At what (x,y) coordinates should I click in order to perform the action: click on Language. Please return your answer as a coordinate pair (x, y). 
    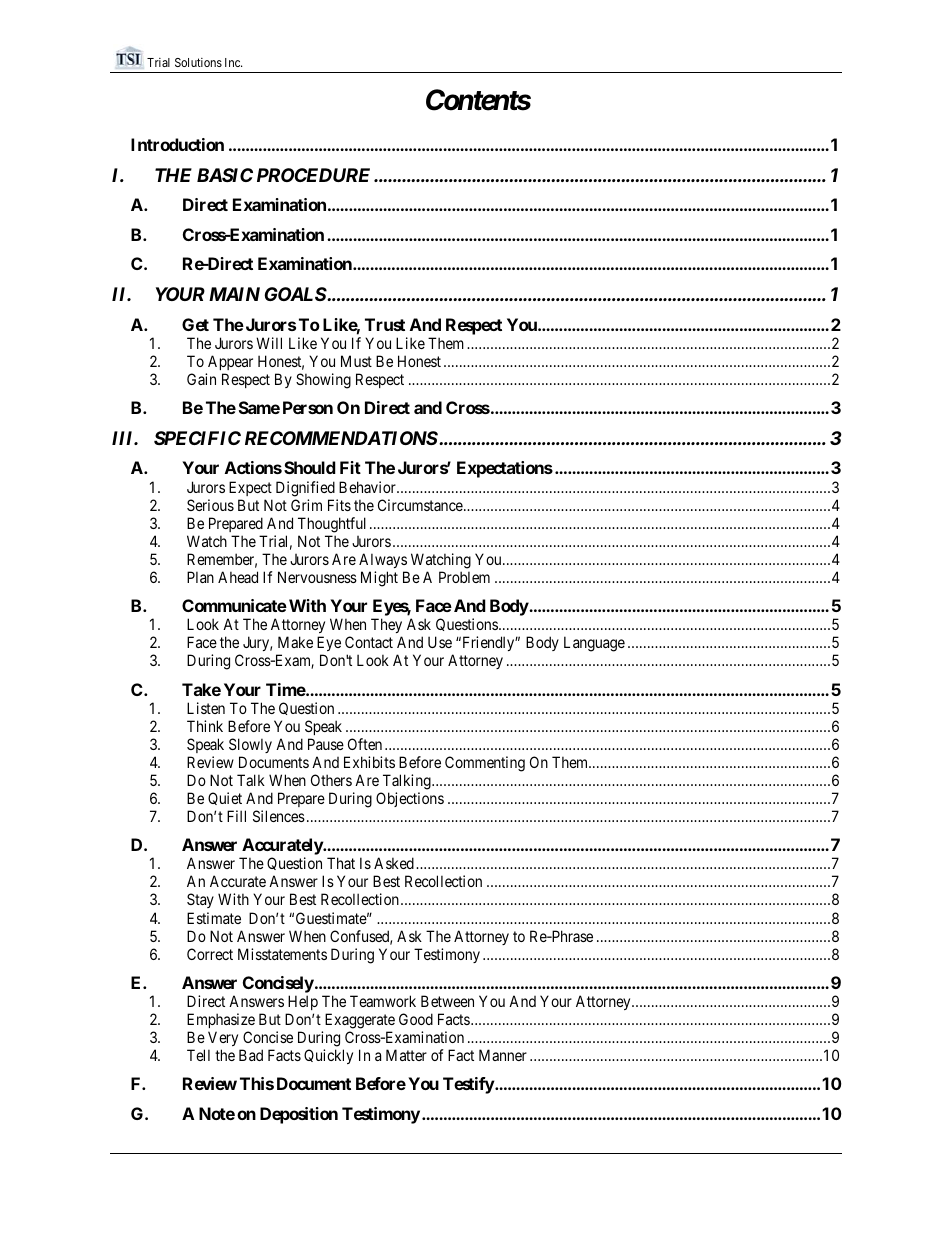
    Looking at the image, I should click on (594, 644).
